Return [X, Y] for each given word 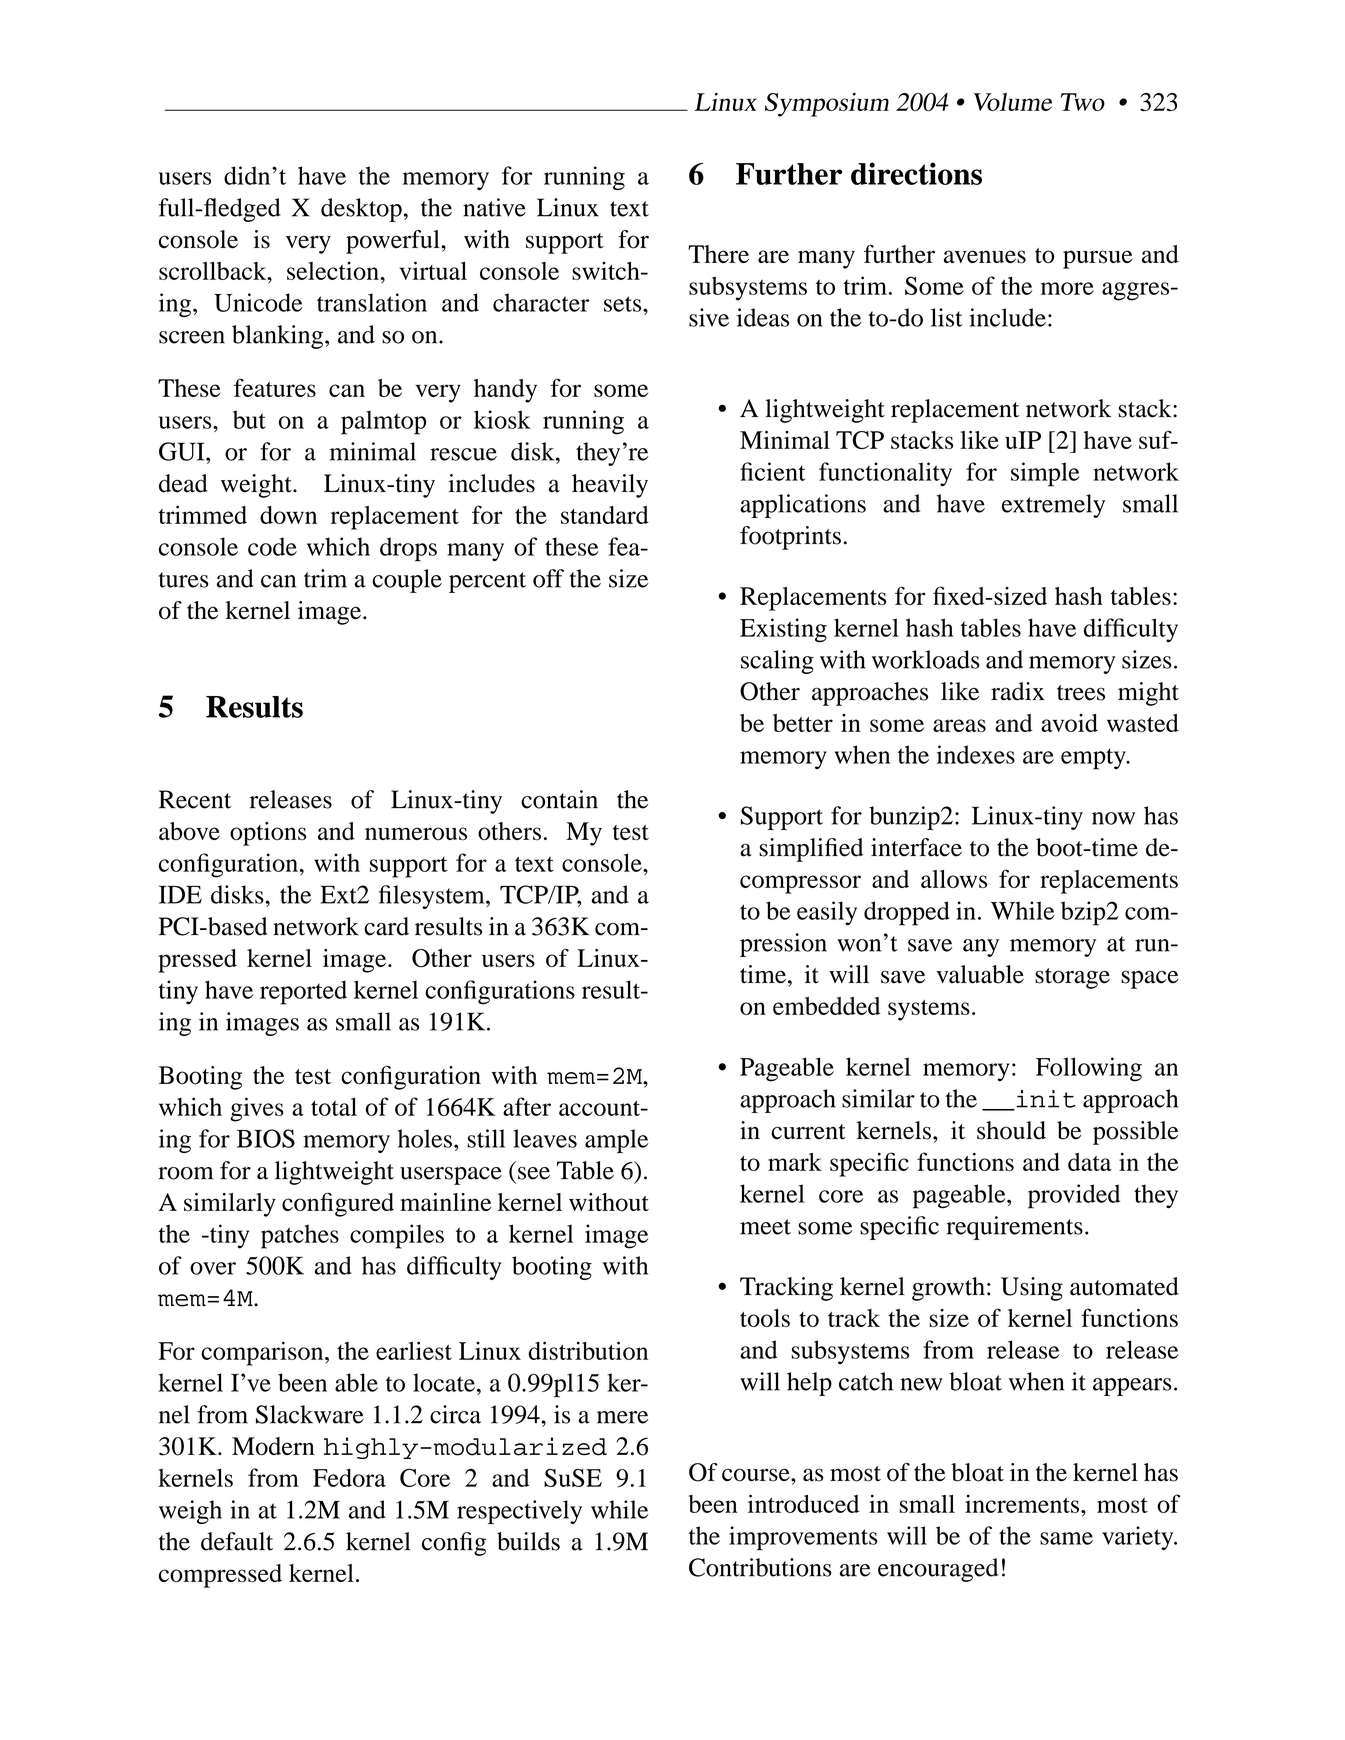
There [718, 254]
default [237, 1541]
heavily [610, 486]
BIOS [266, 1138]
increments [1022, 1503]
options [268, 834]
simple [1045, 474]
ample [616, 1141]
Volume [1013, 102]
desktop [361, 210]
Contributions [760, 1567]
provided [1074, 1196]
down [288, 515]
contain [559, 799]
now [1113, 818]
